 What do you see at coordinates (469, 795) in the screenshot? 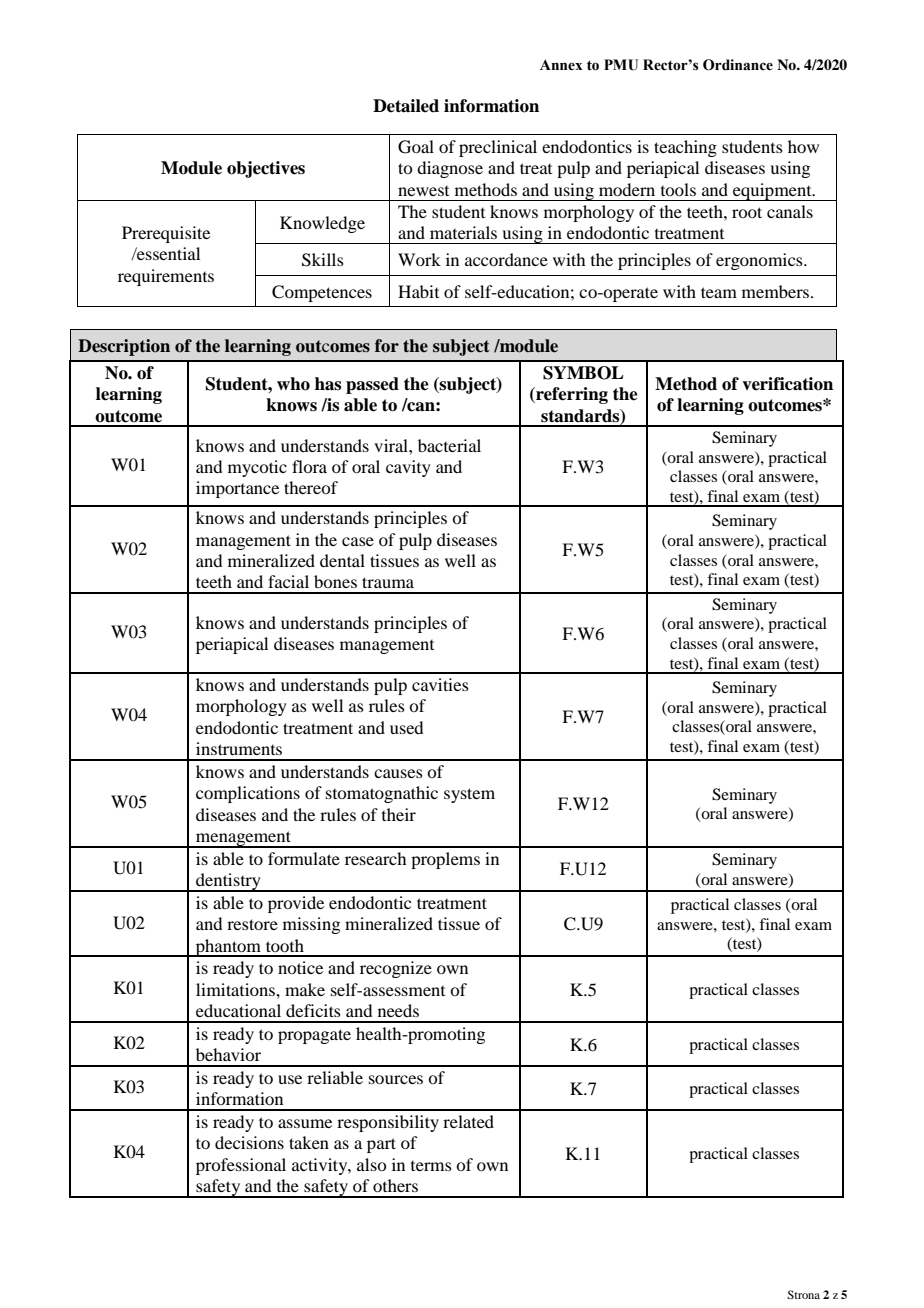
I see `system` at bounding box center [469, 795].
